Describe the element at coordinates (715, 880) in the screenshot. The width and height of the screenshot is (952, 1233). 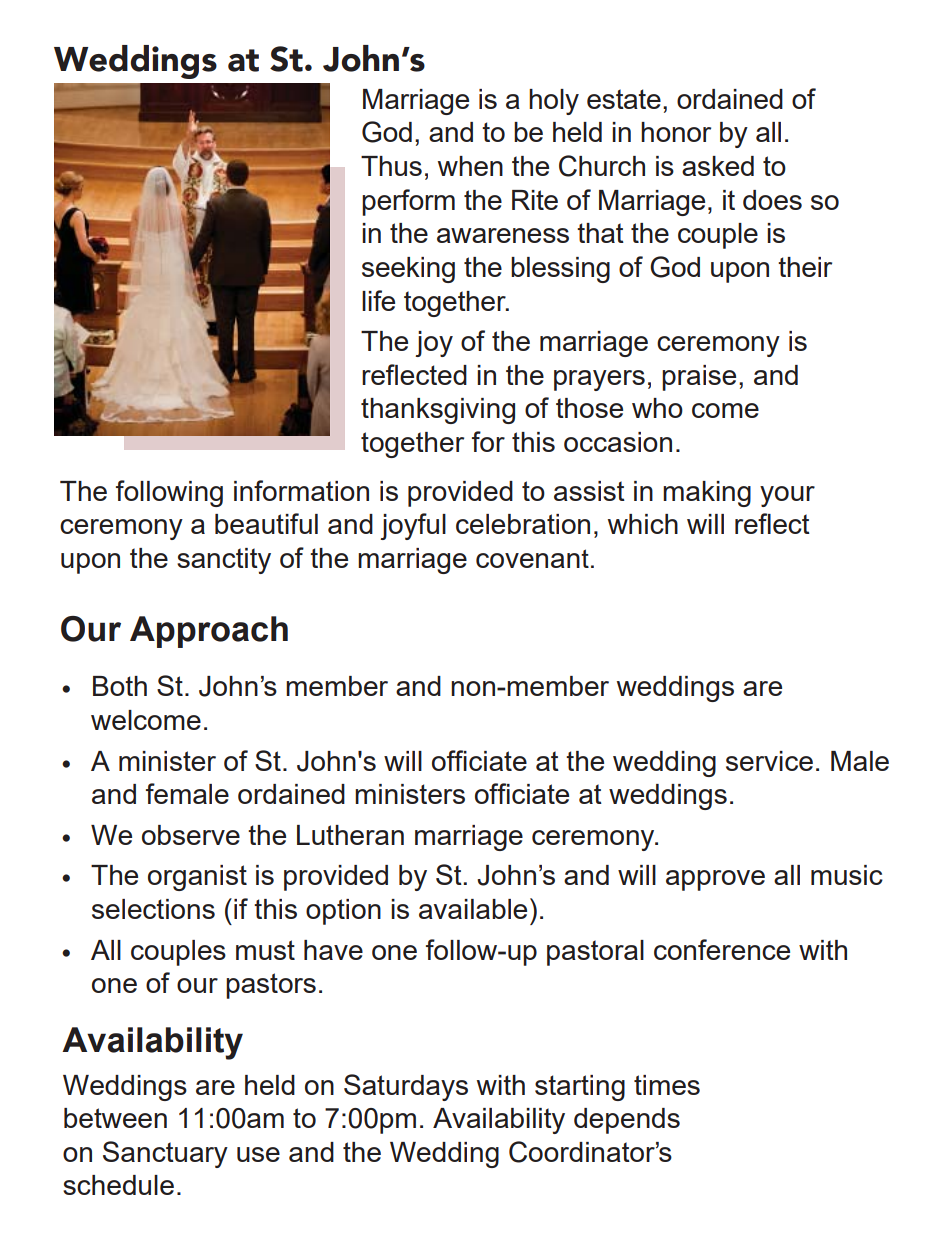
I see `approve` at that location.
